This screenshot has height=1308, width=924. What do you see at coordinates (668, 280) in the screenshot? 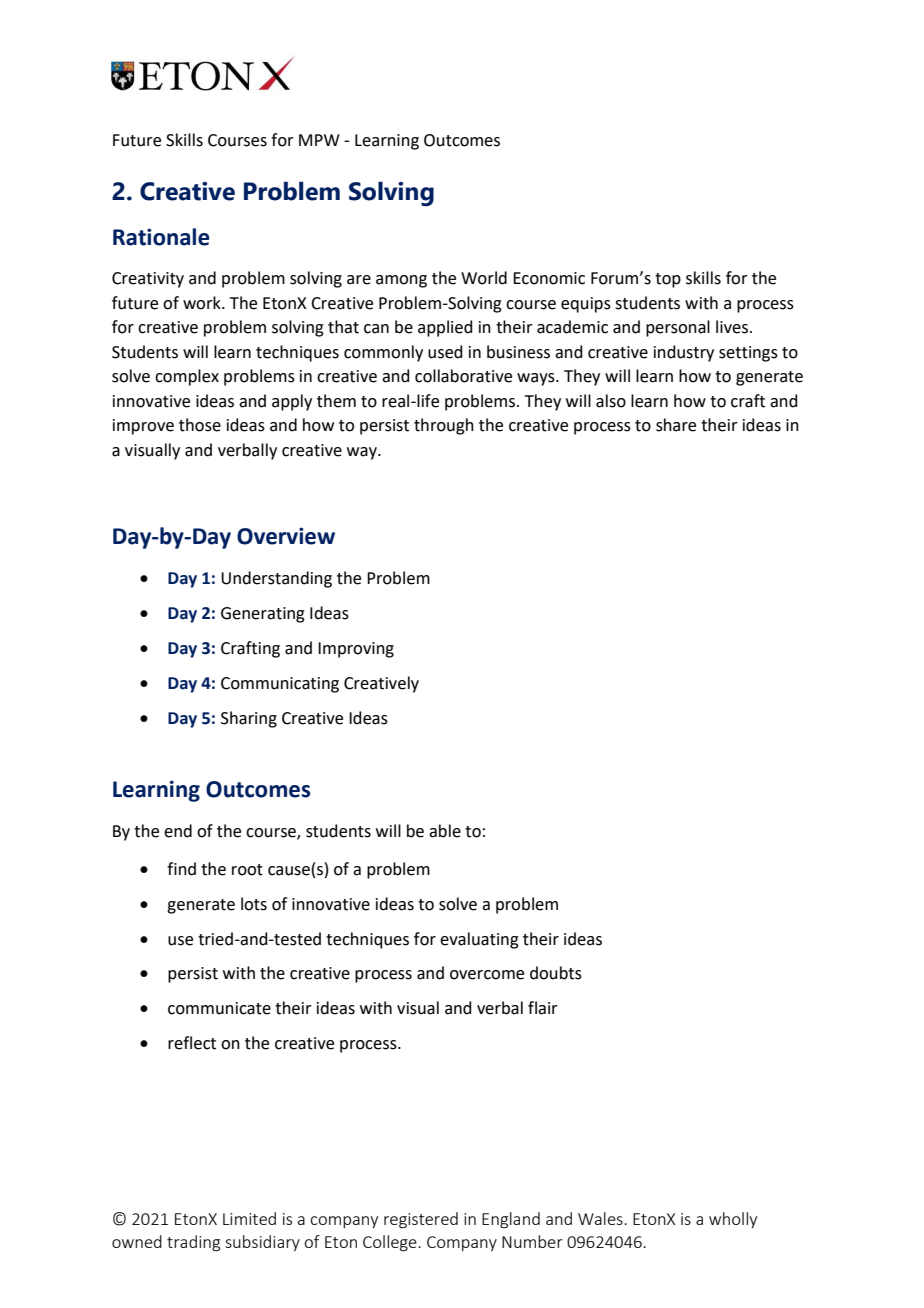
I see `top` at bounding box center [668, 280].
